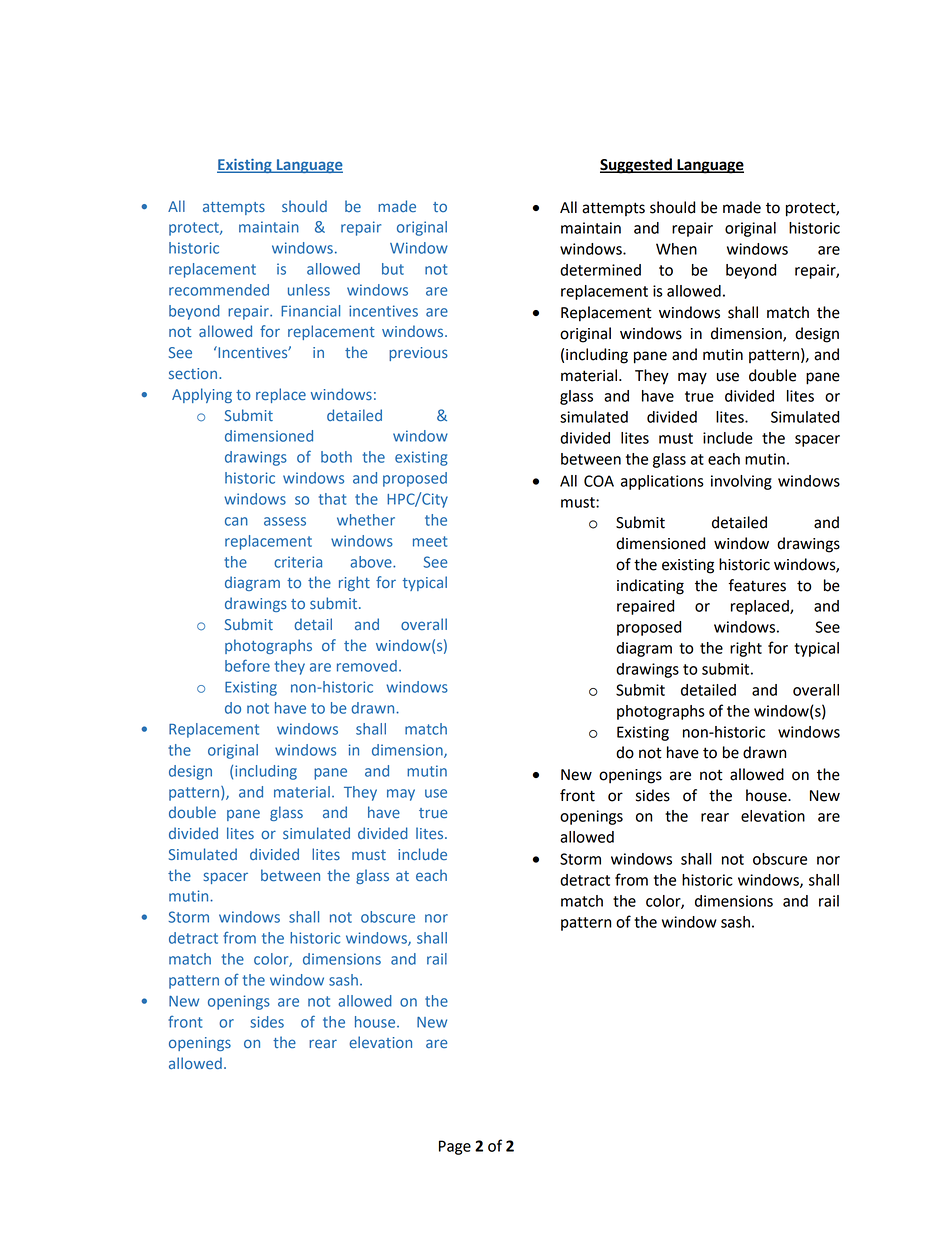  Describe the element at coordinates (367, 666) in the screenshot. I see `removed` at that location.
